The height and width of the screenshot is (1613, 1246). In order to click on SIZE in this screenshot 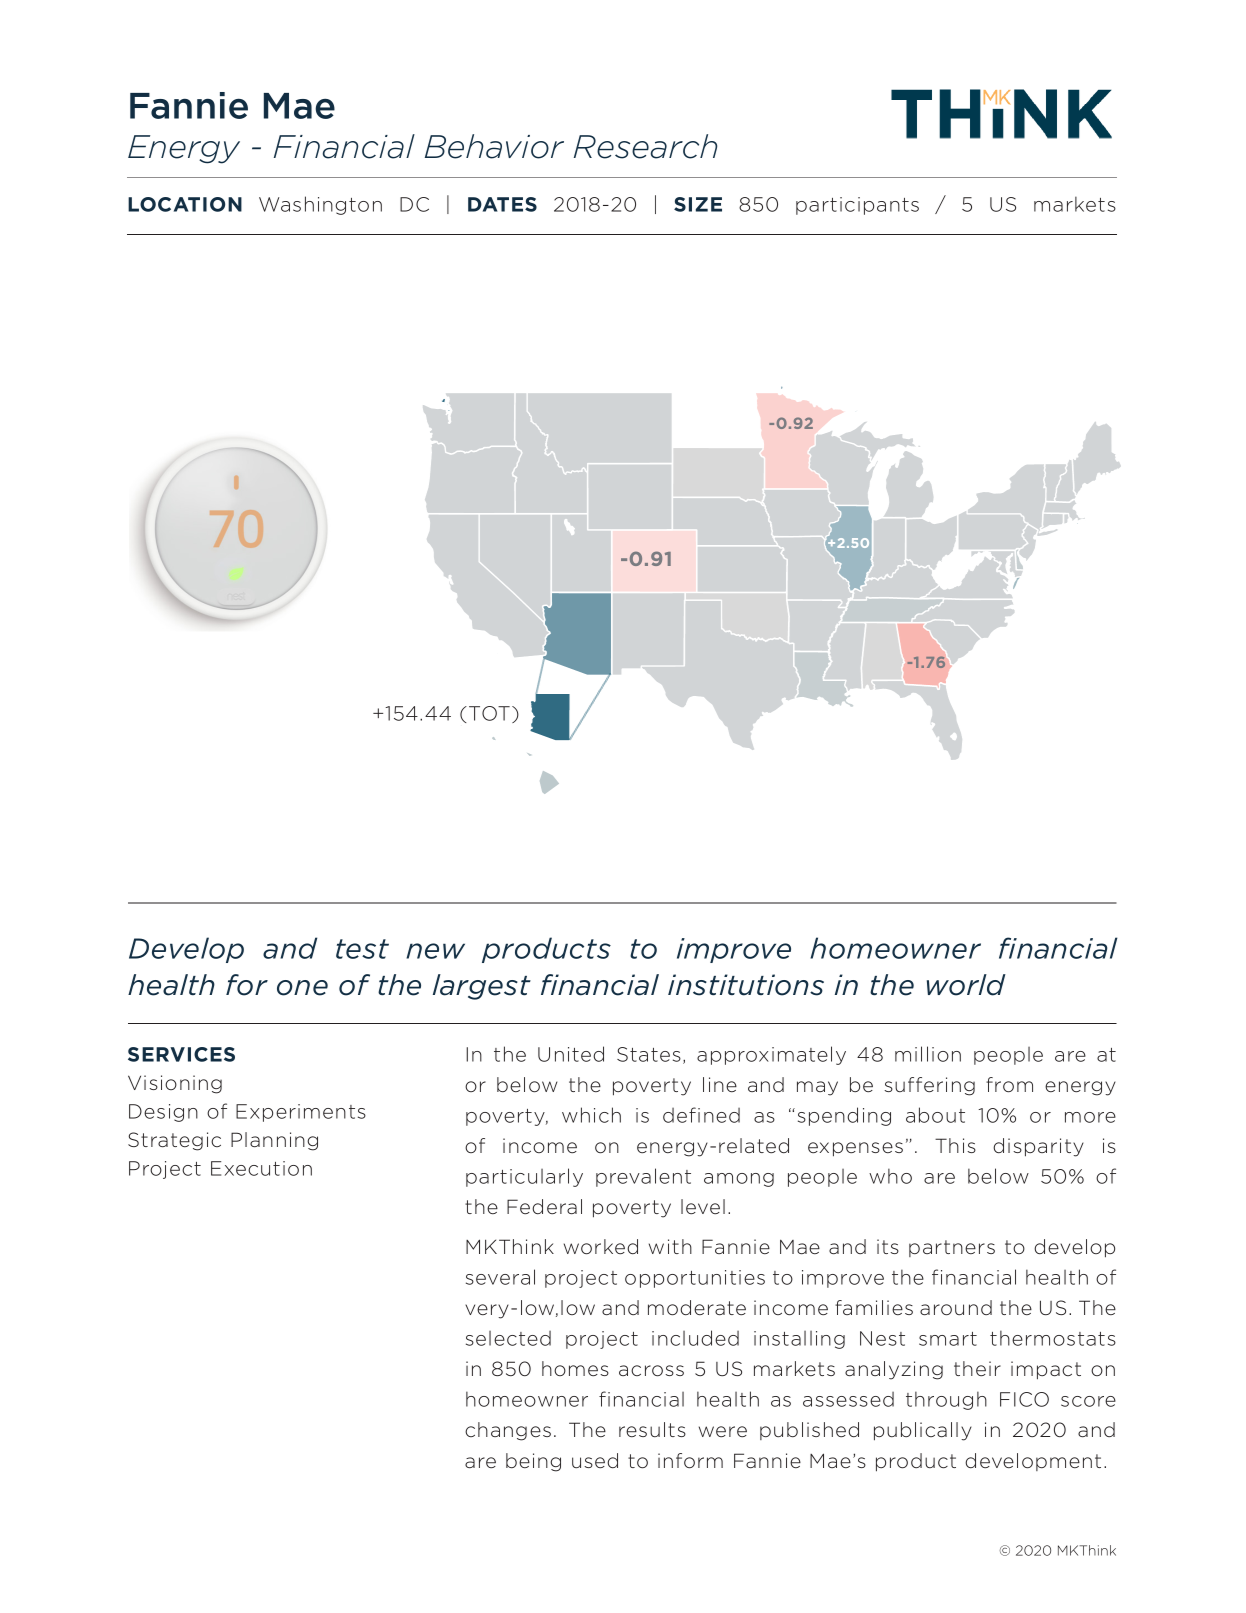, I will do `click(698, 204)`.
